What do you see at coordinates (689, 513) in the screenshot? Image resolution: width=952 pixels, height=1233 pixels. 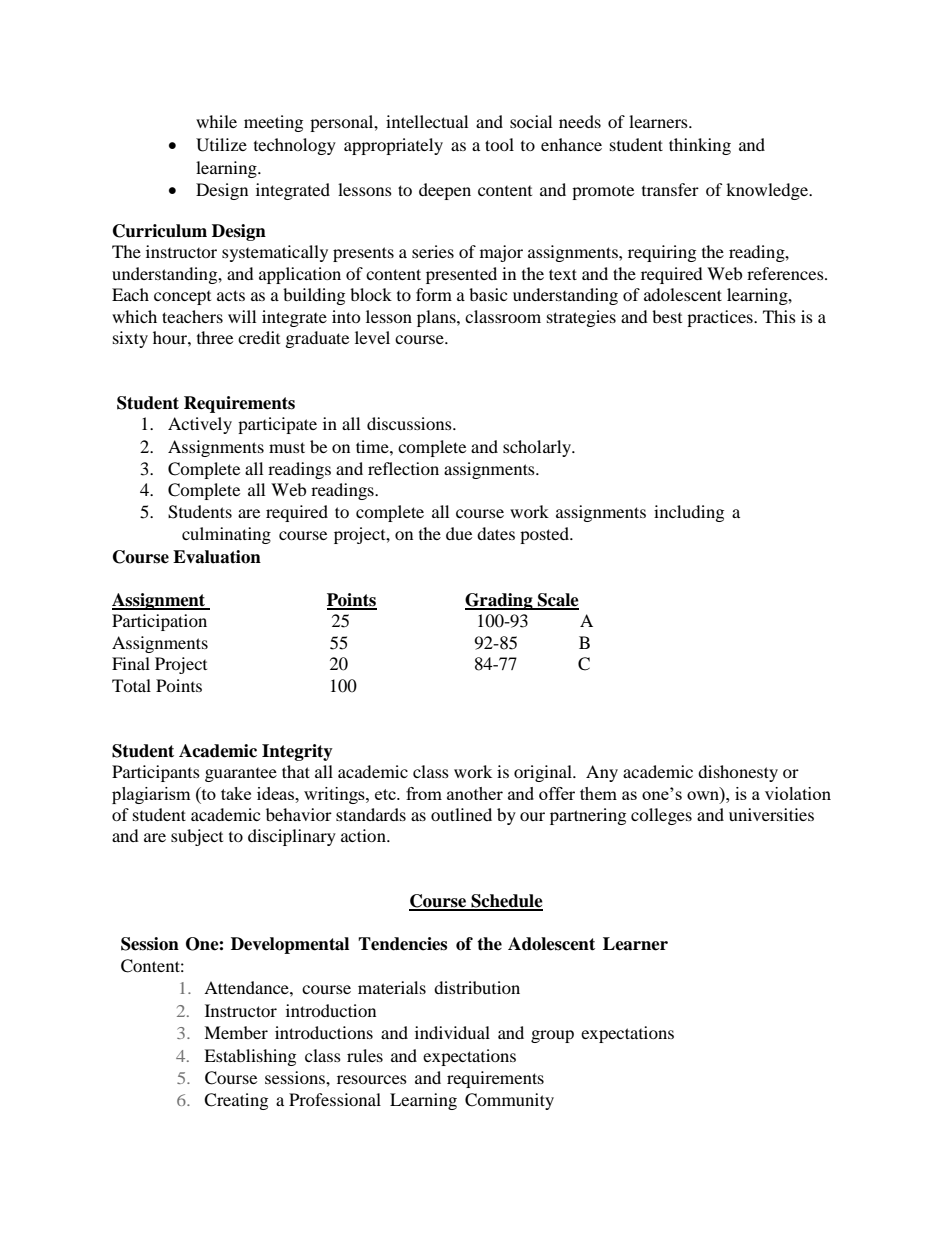 I see `including` at bounding box center [689, 513].
